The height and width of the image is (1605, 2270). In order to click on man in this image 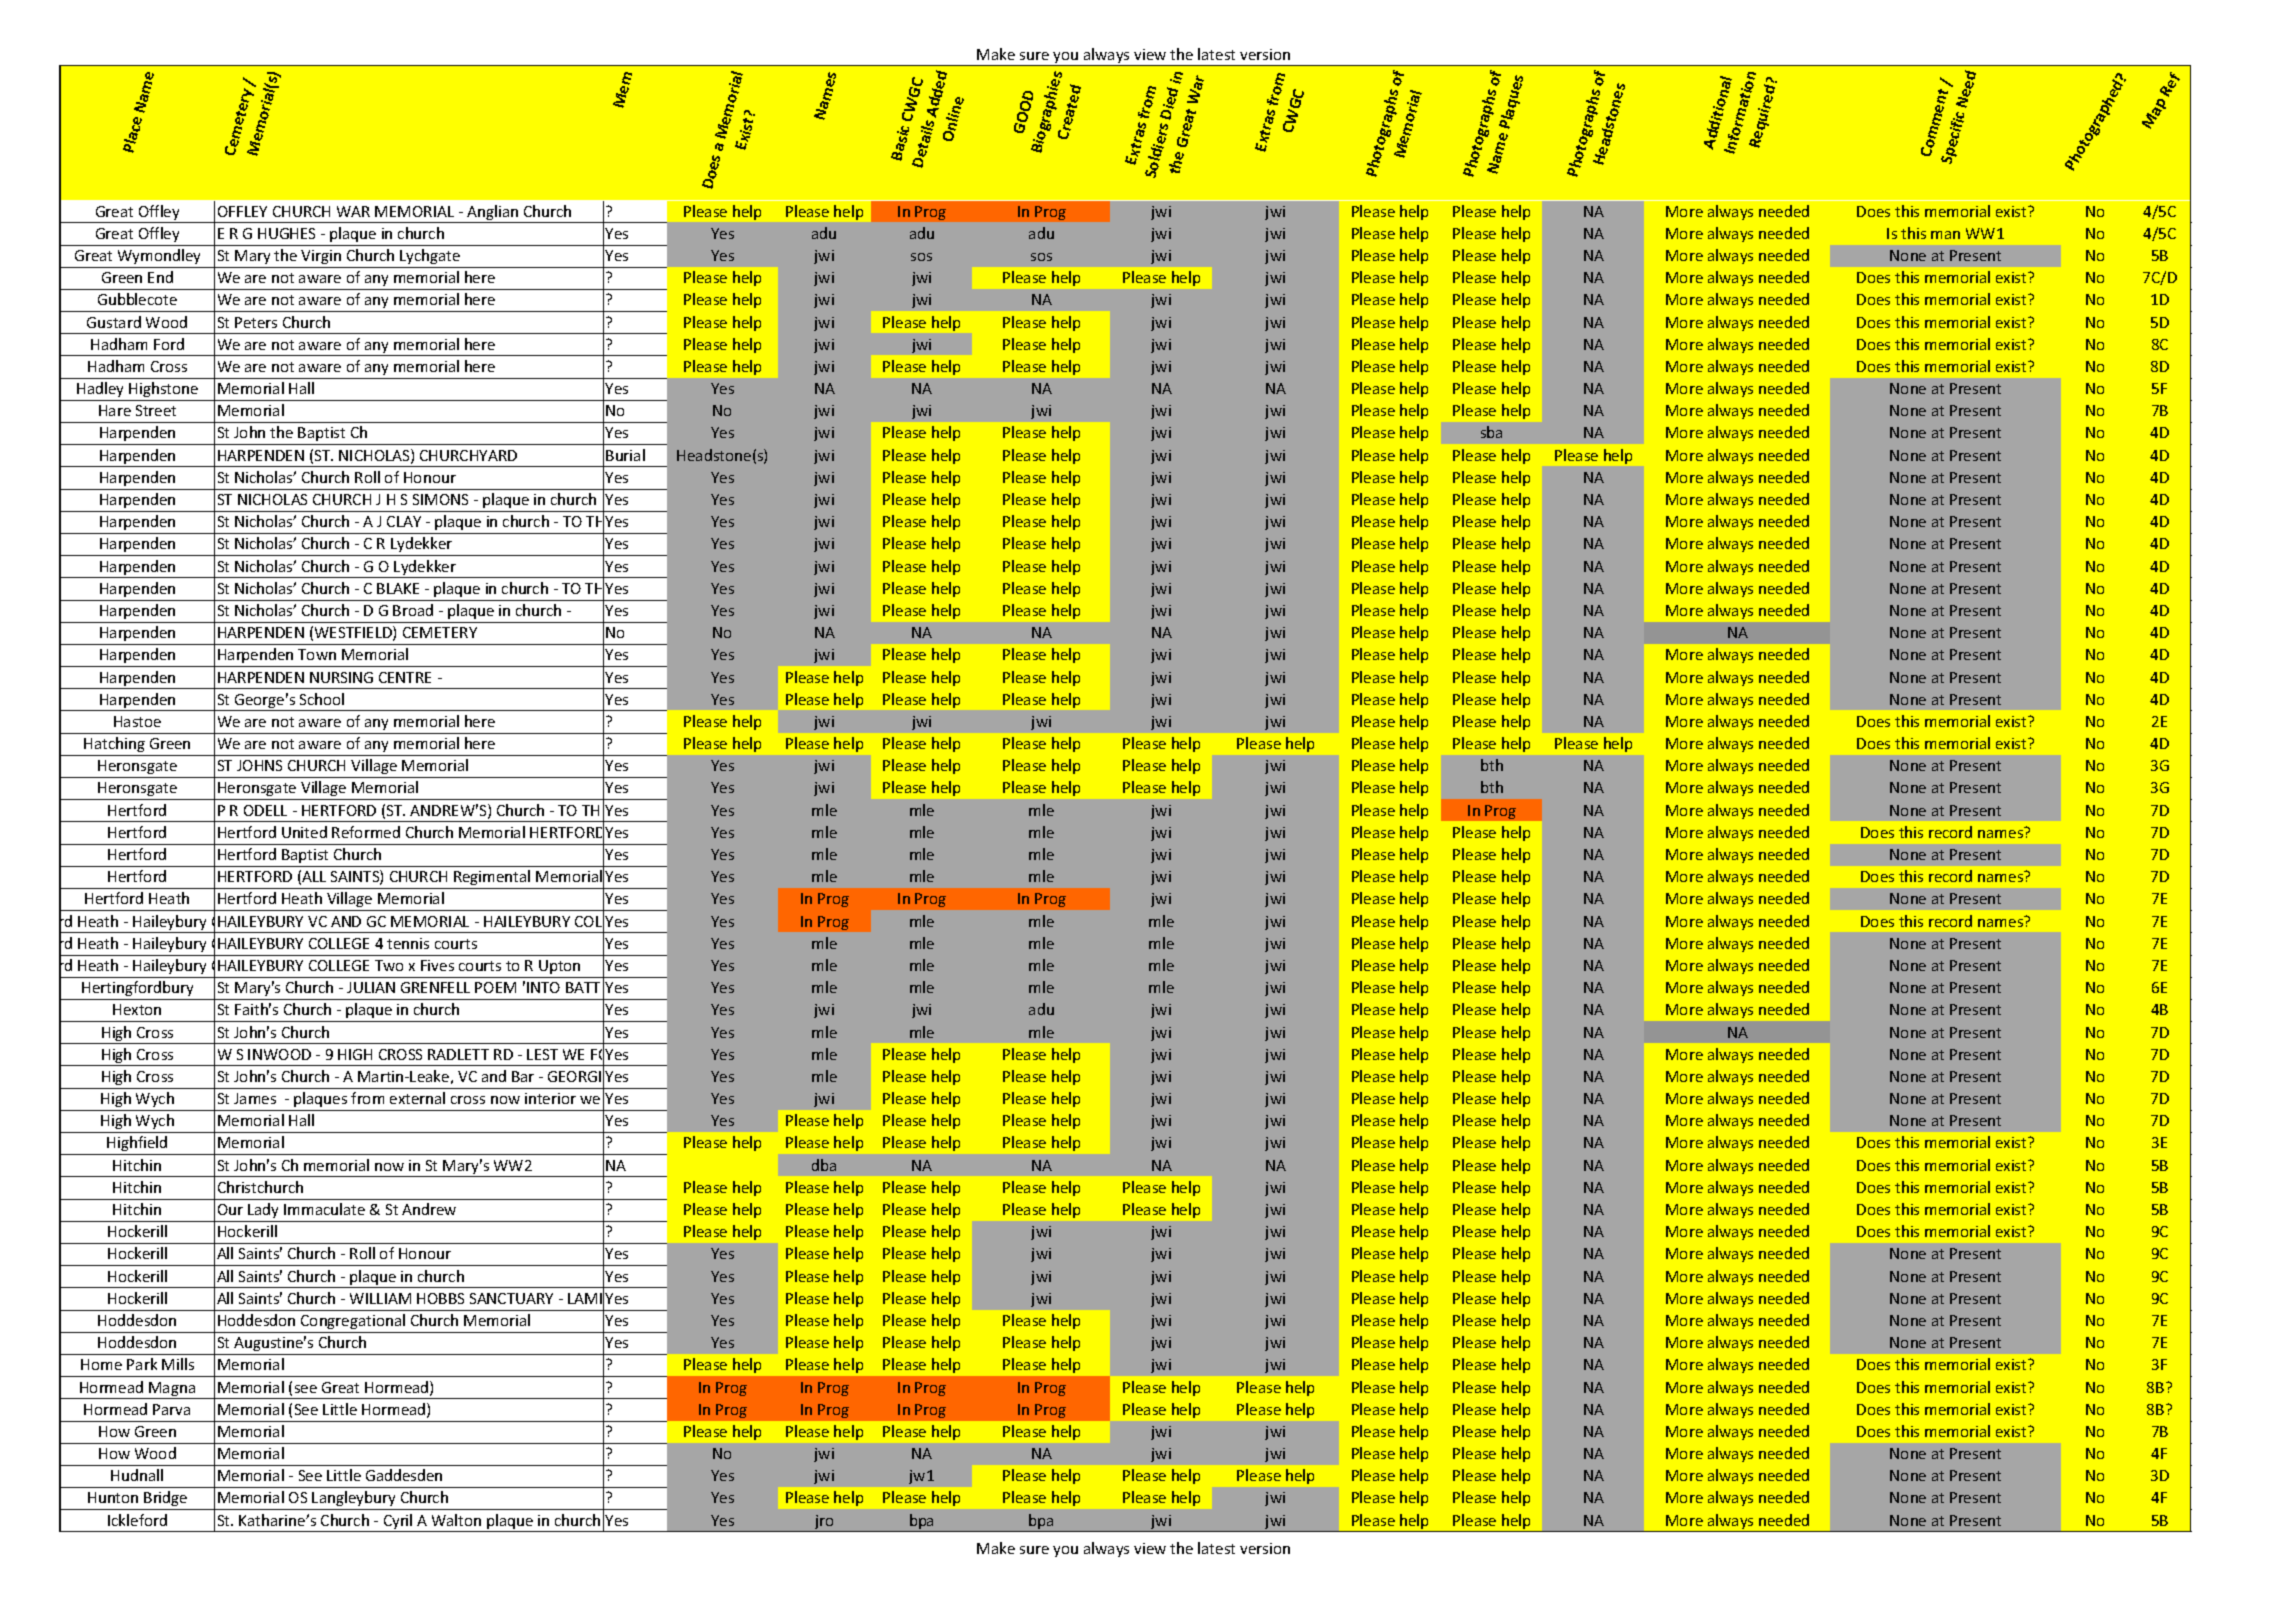, I will do `click(1945, 235)`.
